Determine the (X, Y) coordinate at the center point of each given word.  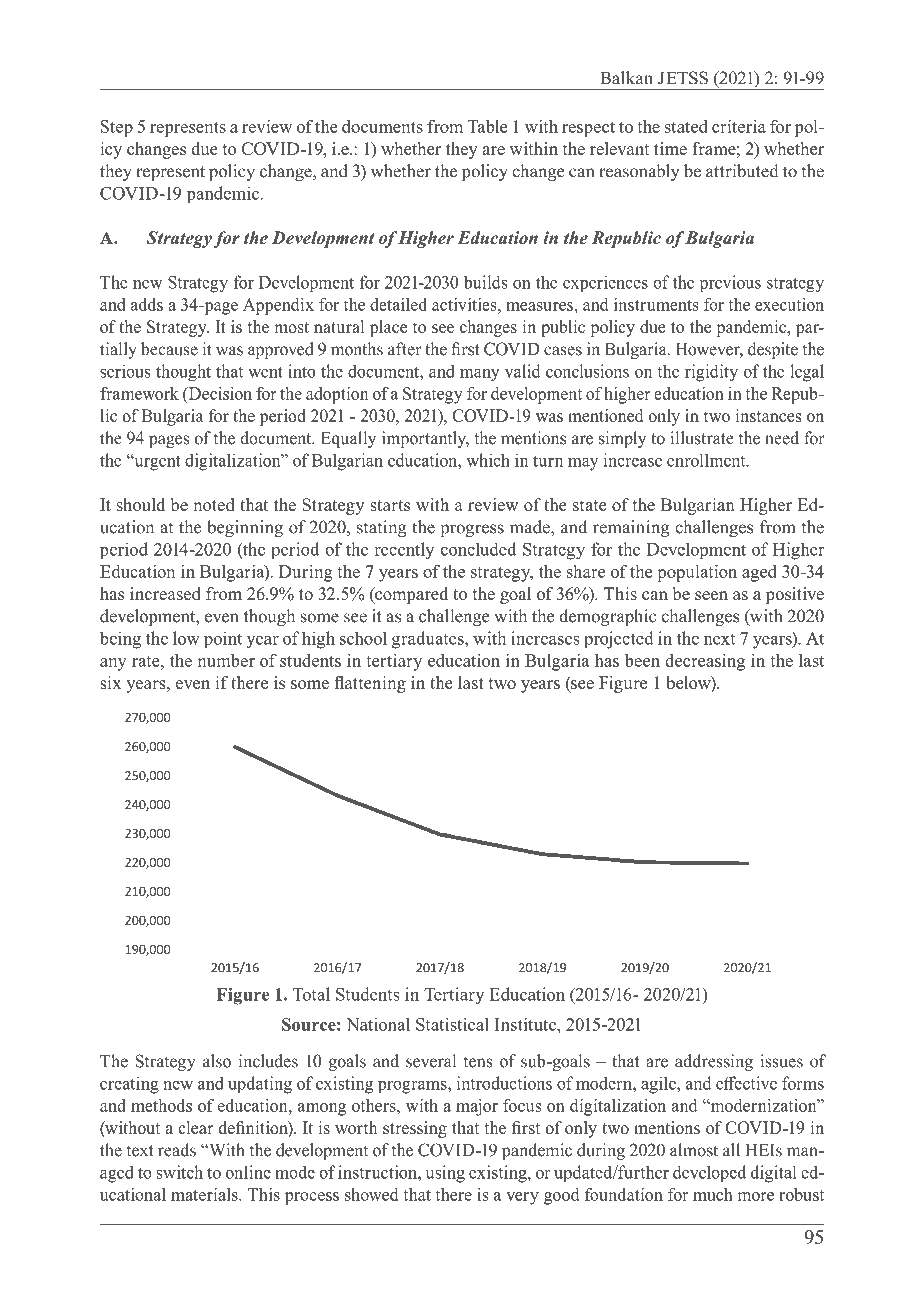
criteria (739, 126)
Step (117, 128)
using (445, 1174)
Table (487, 126)
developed (709, 1174)
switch (179, 1172)
